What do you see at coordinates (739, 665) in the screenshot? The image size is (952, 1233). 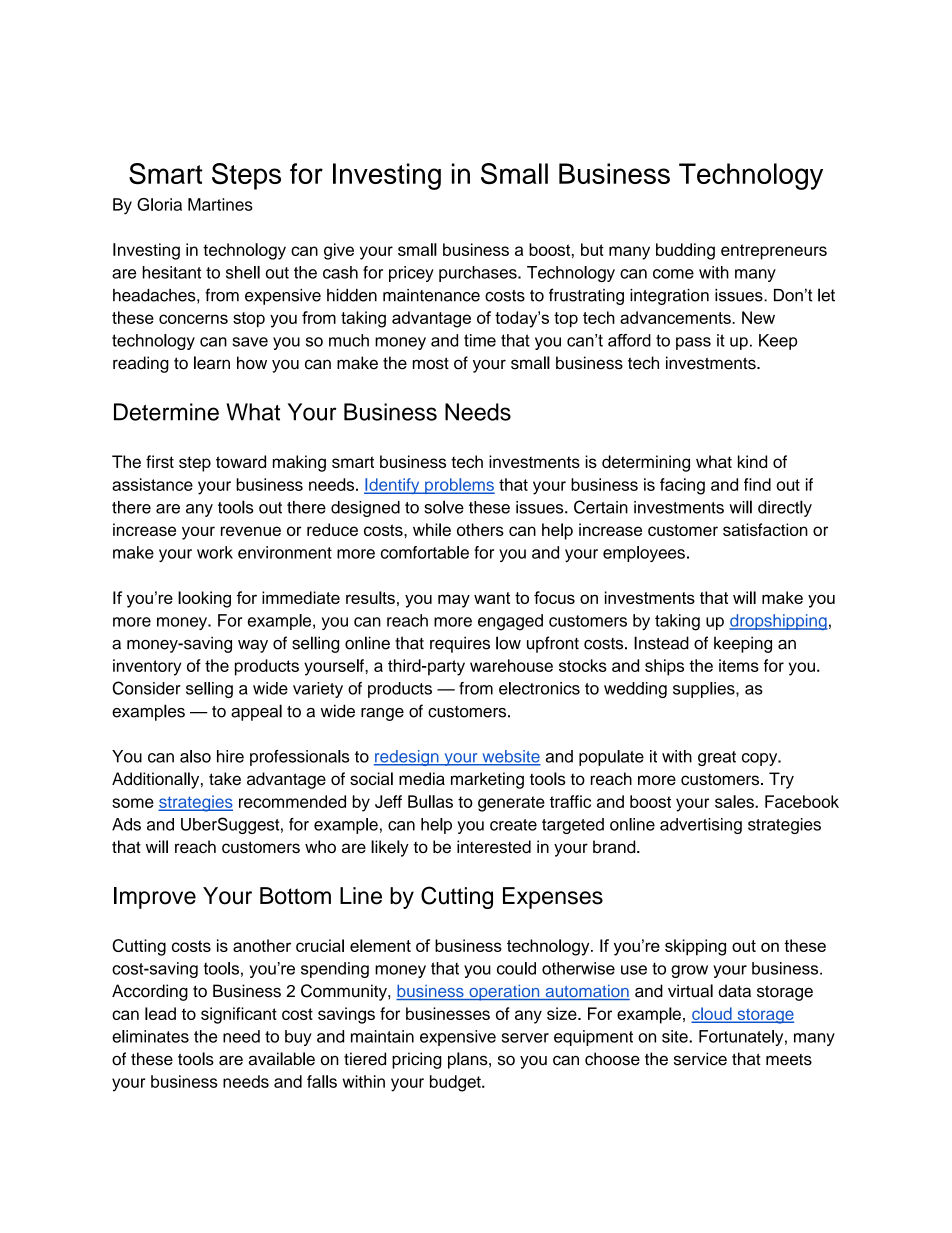 I see `items` at bounding box center [739, 665].
